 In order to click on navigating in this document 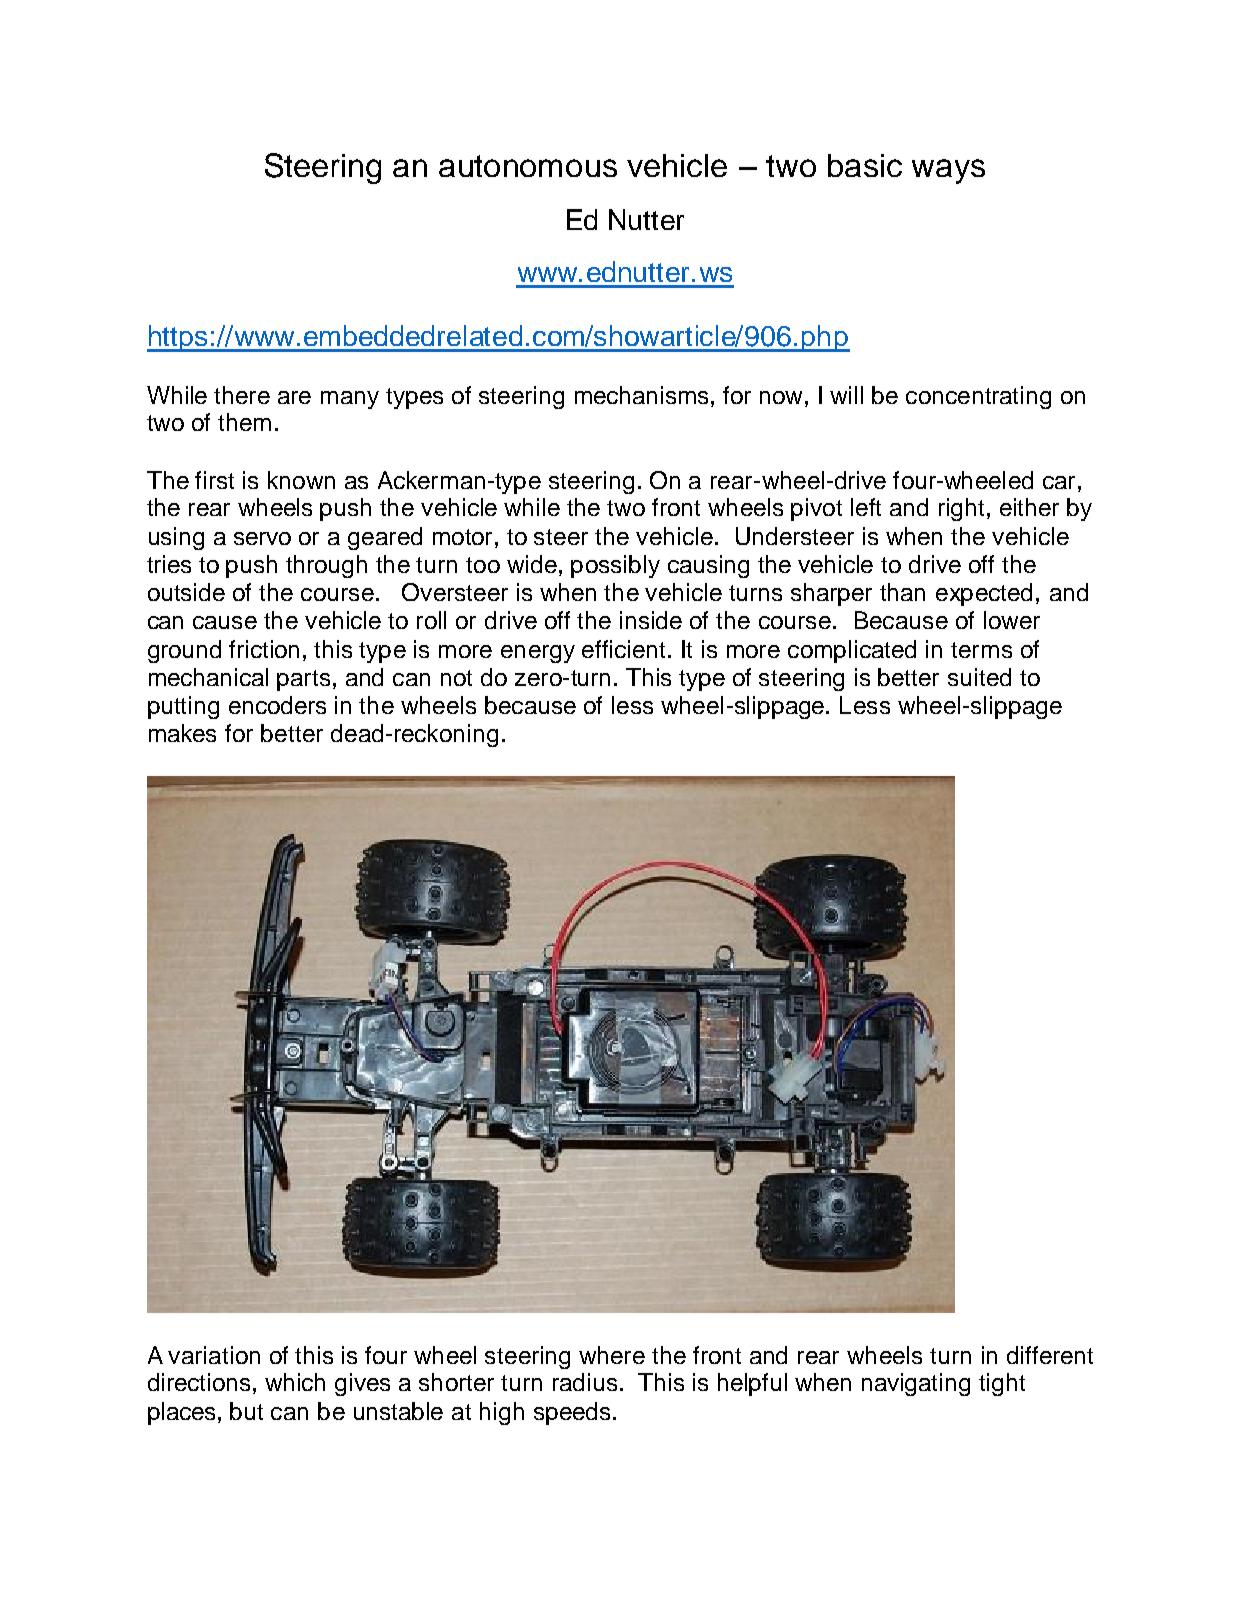, I will do `click(916, 1384)`.
